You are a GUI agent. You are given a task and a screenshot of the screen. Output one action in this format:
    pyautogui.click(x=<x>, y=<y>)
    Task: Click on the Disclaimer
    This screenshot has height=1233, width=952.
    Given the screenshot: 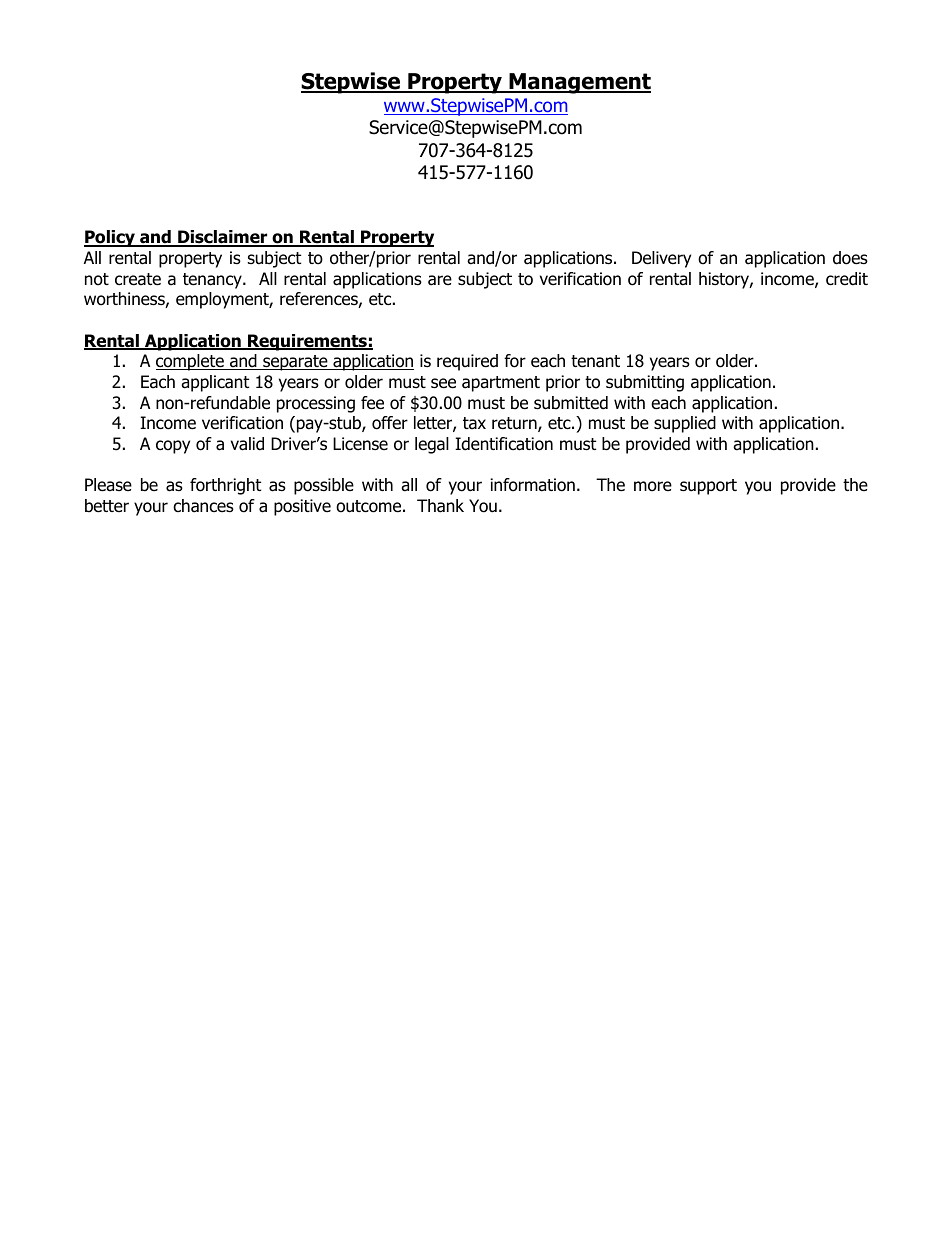 What is the action you would take?
    pyautogui.click(x=223, y=238)
